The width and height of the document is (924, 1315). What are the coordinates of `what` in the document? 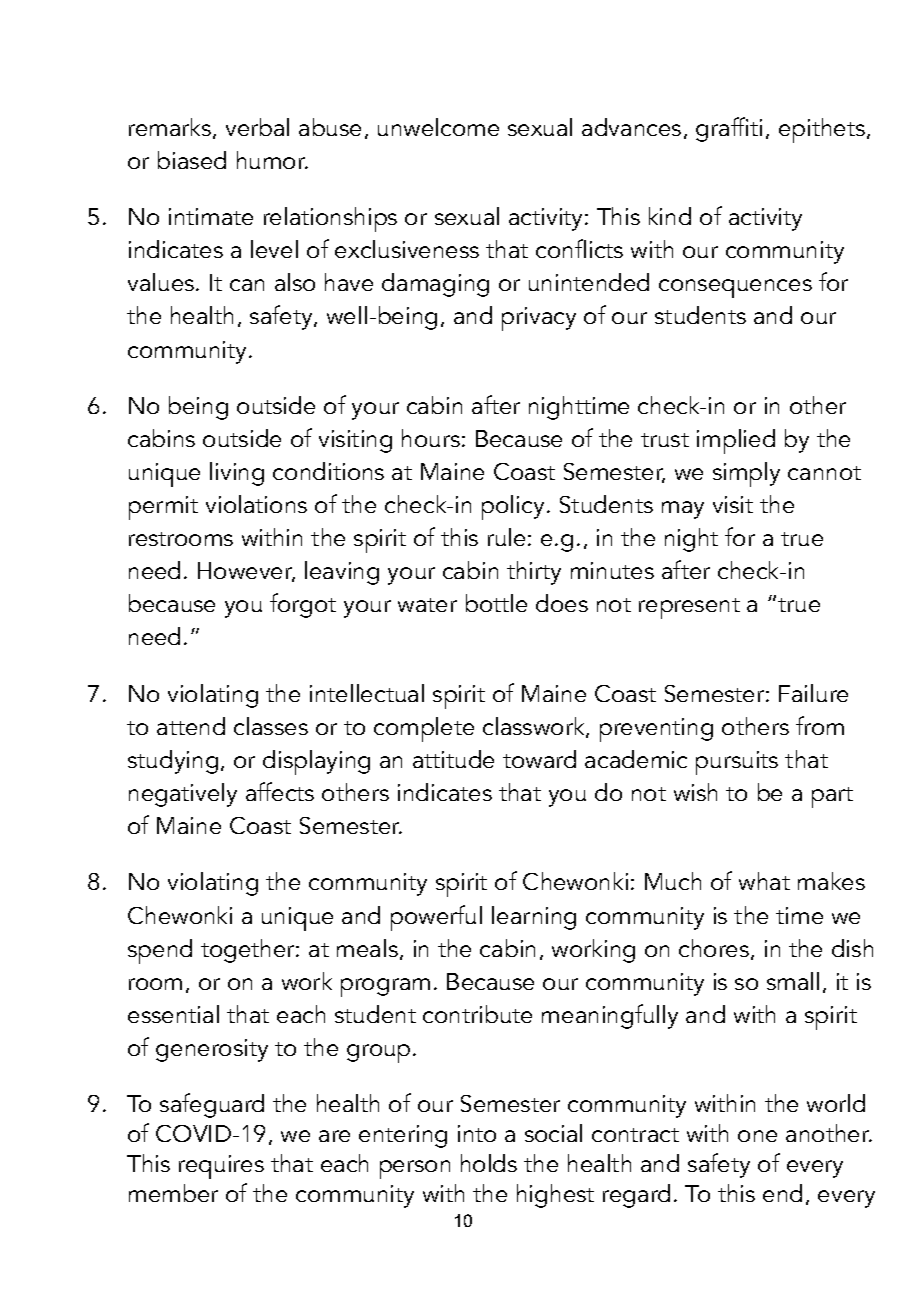 It's located at (764, 881).
